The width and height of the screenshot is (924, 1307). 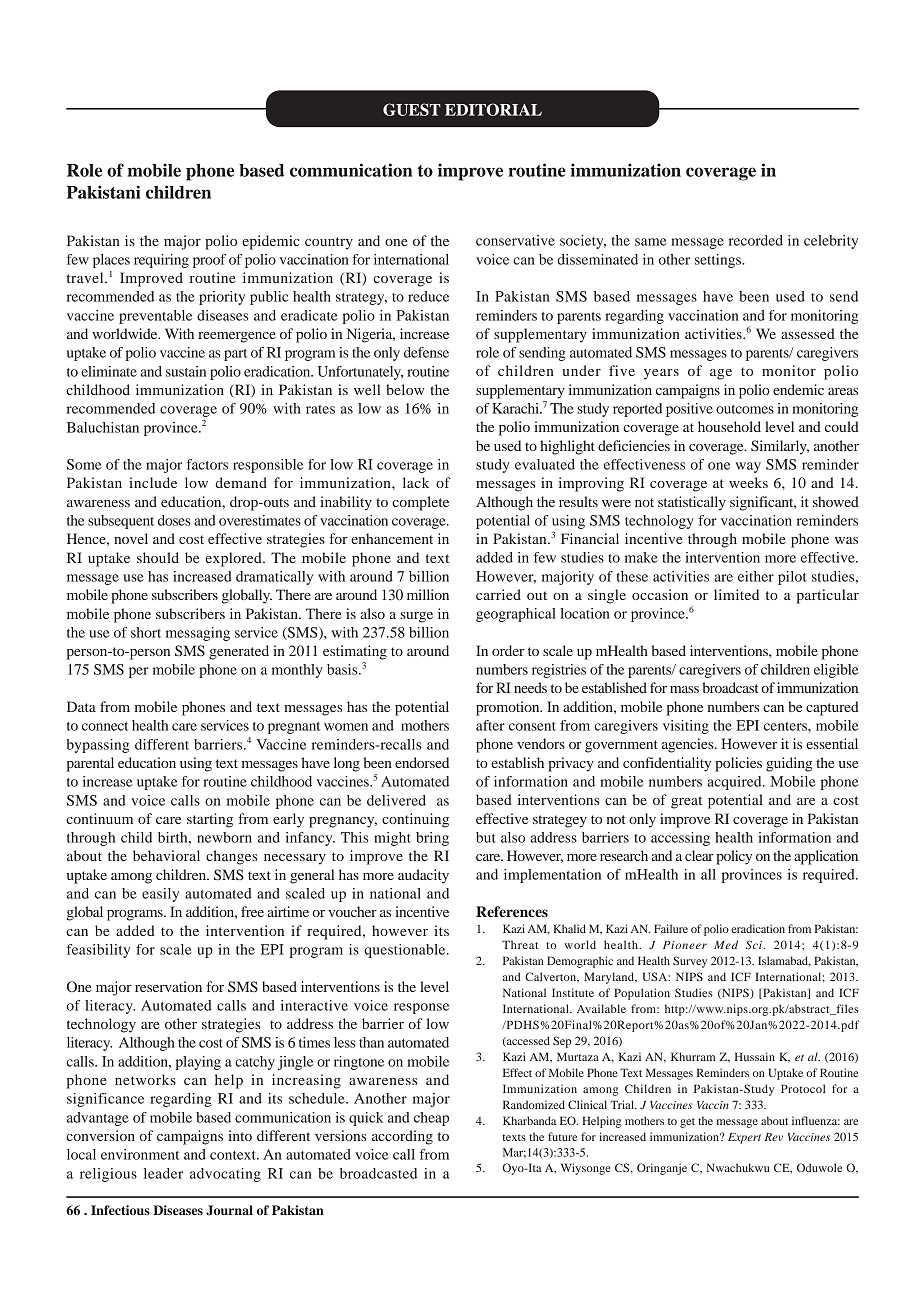 What do you see at coordinates (734, 857) in the screenshot?
I see `policy` at bounding box center [734, 857].
